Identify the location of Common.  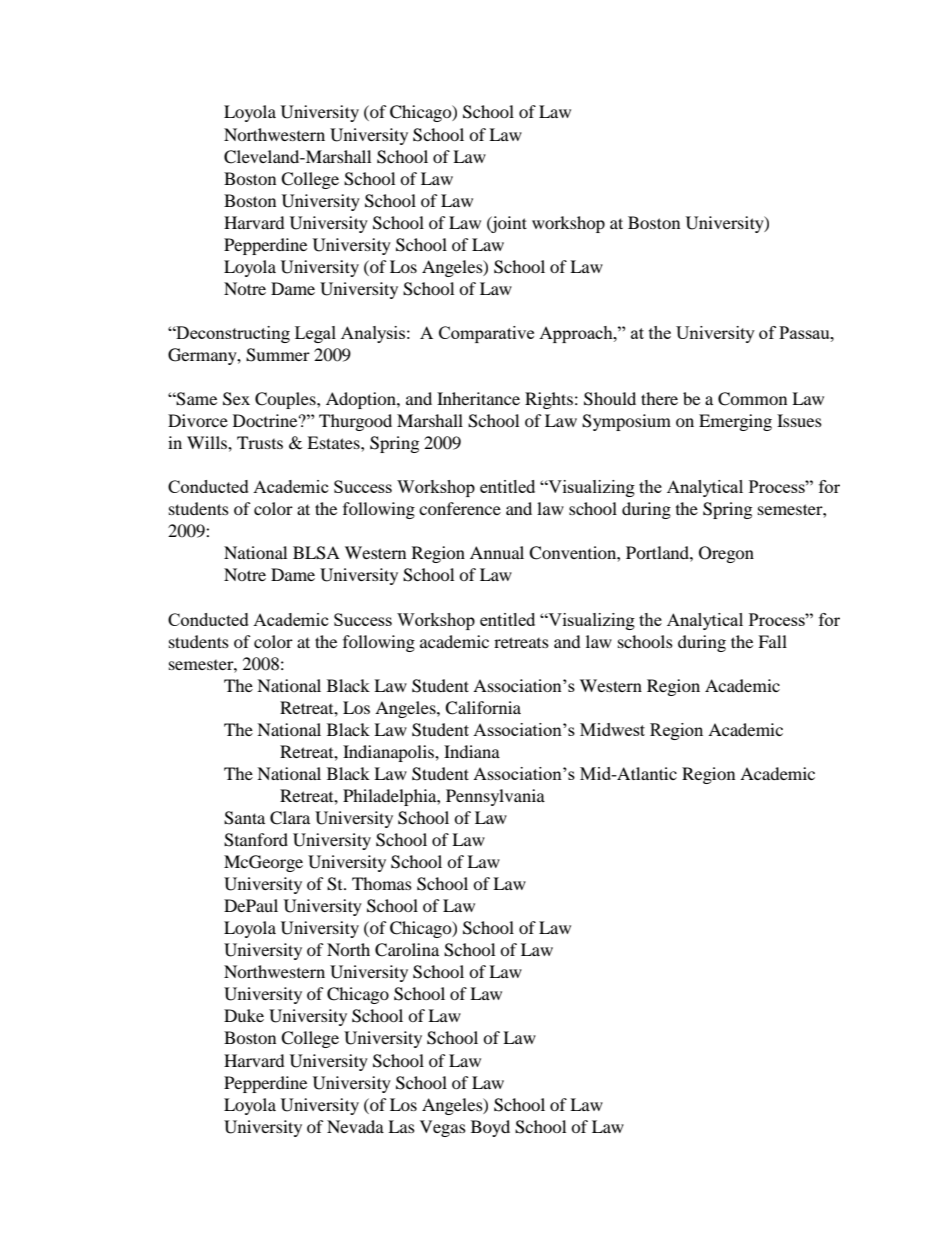
(752, 399).
